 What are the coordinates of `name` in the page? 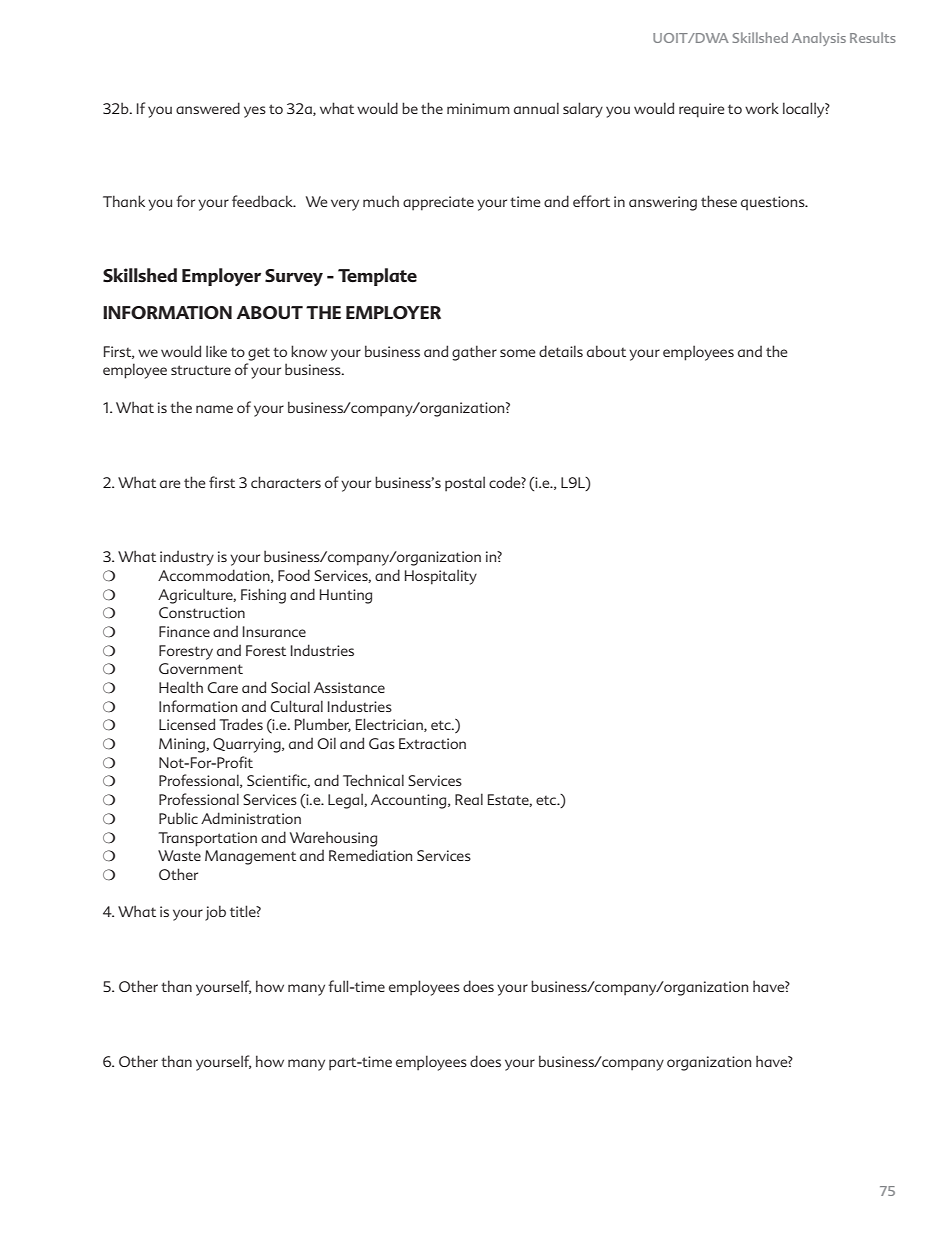 It's located at (214, 409).
